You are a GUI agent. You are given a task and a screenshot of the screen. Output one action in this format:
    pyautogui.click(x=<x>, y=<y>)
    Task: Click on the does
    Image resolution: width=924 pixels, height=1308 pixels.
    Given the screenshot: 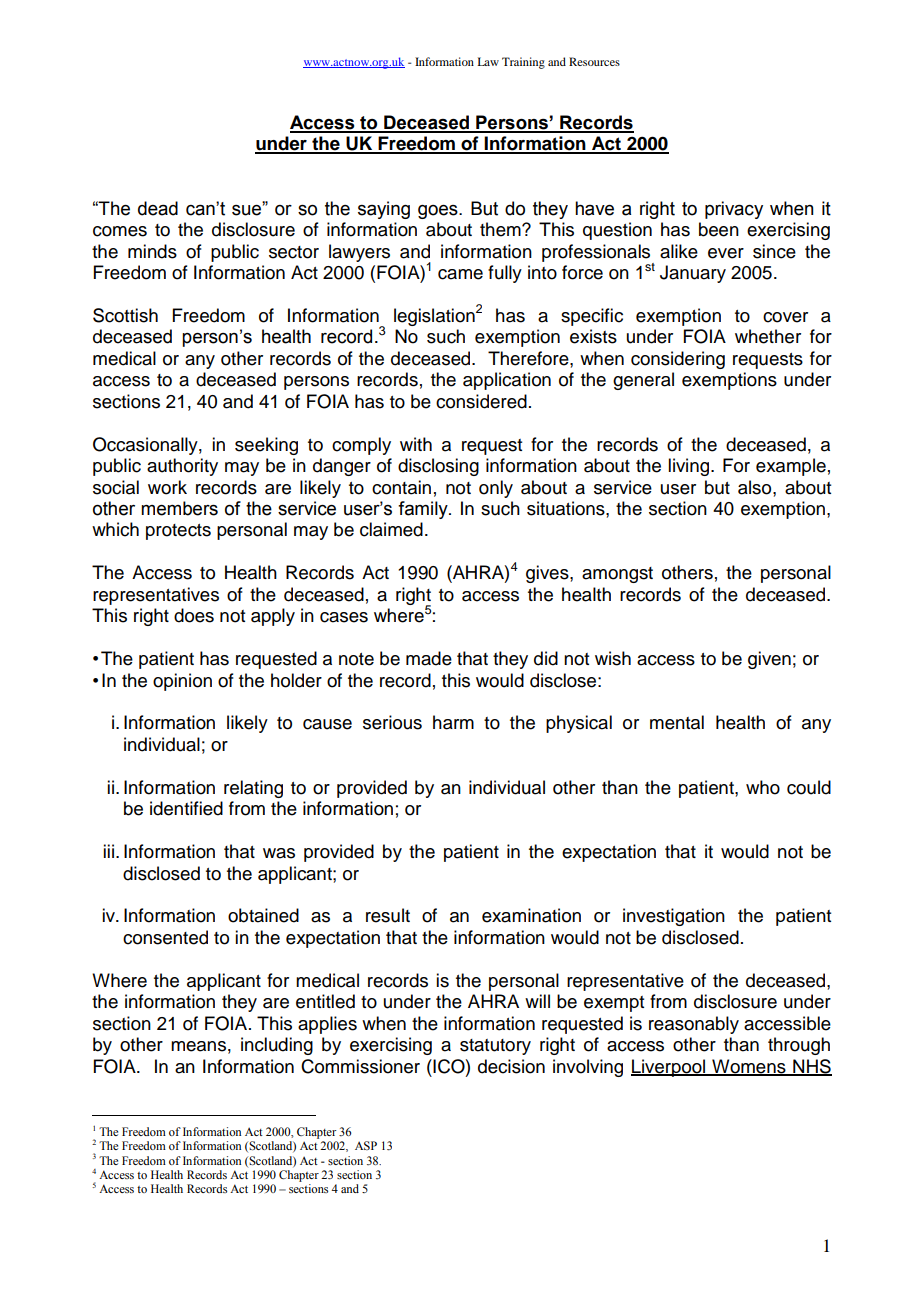 What is the action you would take?
    pyautogui.click(x=194, y=615)
